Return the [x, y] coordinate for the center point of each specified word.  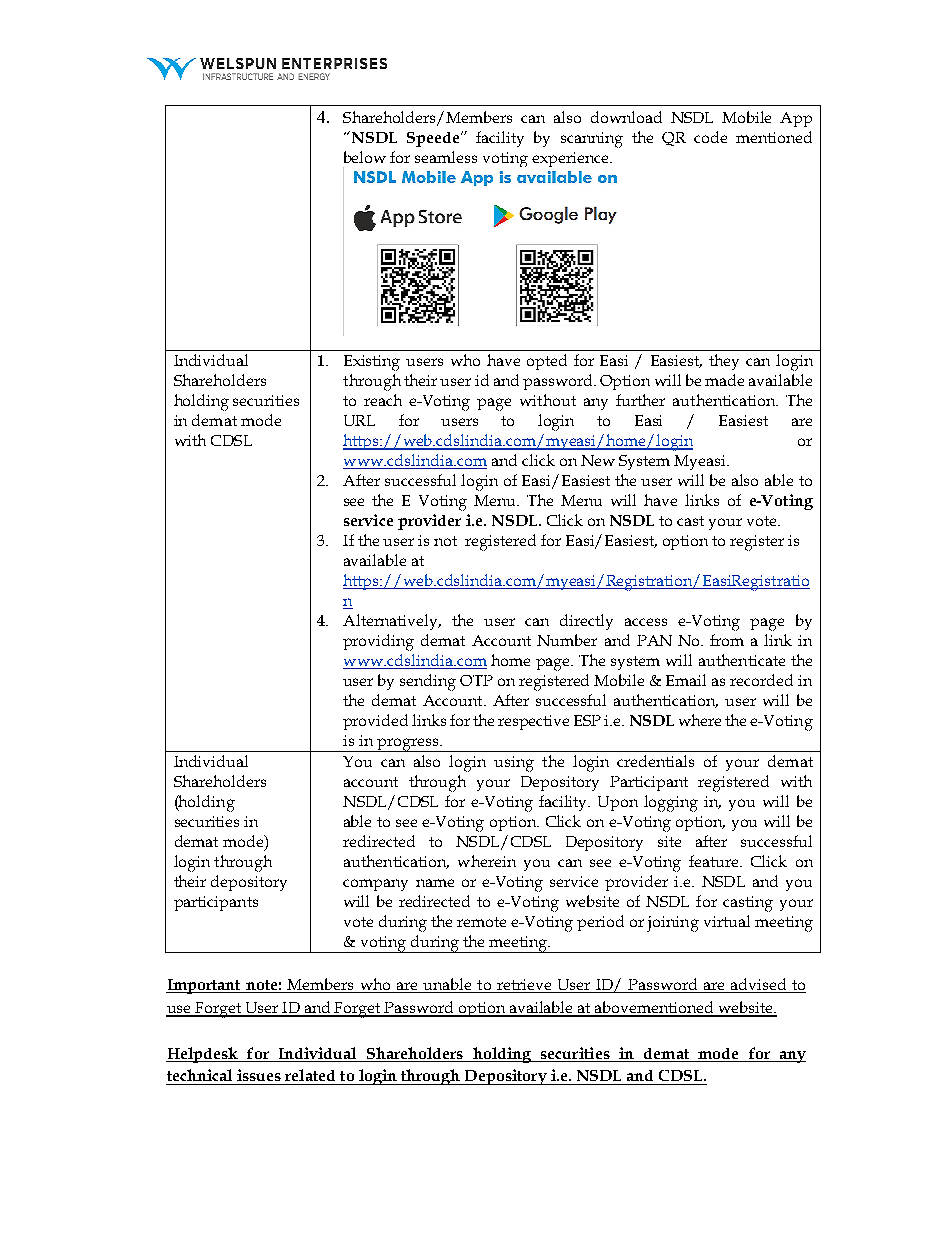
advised [759, 985]
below [365, 157]
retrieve [524, 986]
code [710, 137]
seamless [446, 157]
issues [259, 1075]
